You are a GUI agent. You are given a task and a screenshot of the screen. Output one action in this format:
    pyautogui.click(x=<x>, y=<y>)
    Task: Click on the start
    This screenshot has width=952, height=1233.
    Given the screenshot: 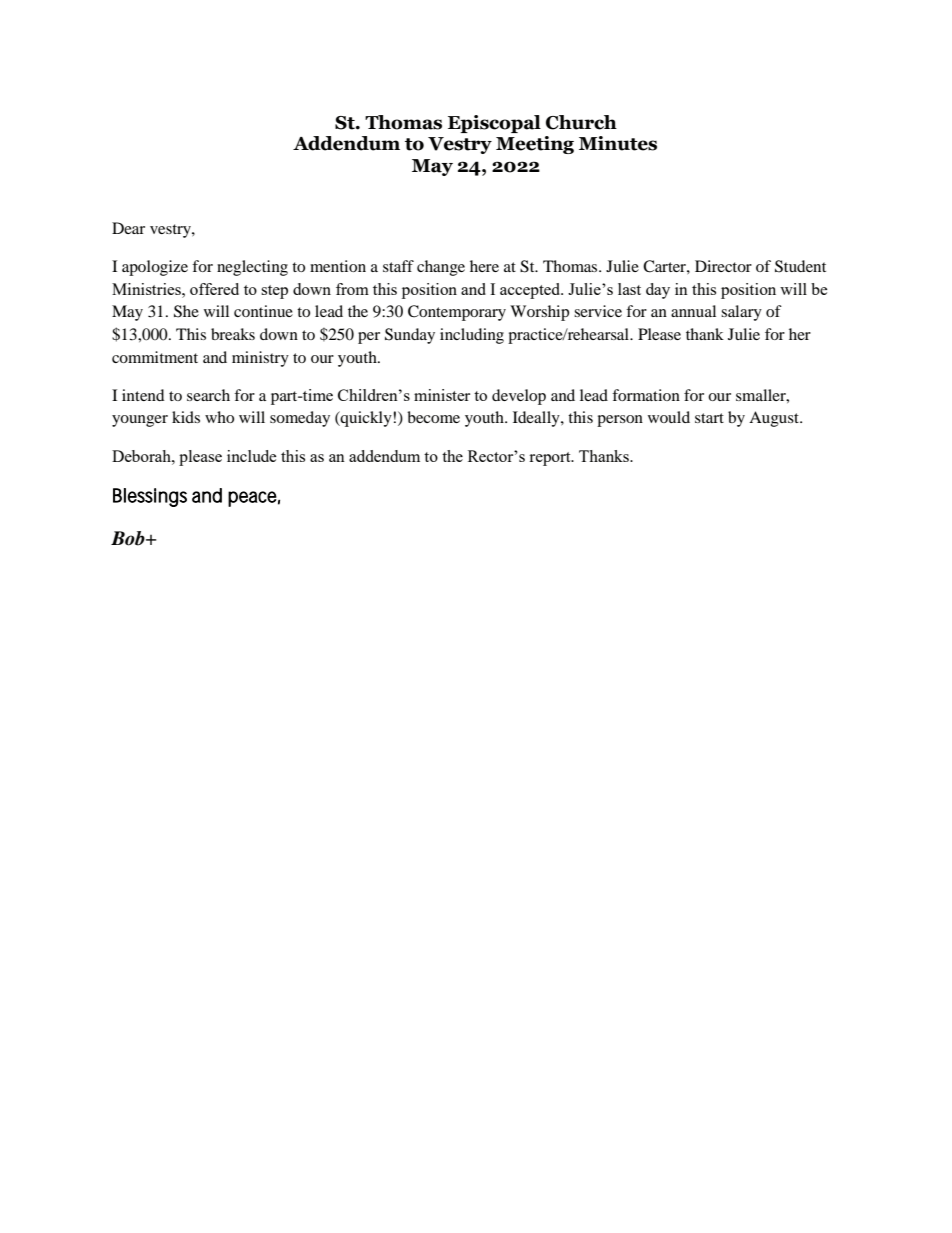 What is the action you would take?
    pyautogui.click(x=709, y=418)
